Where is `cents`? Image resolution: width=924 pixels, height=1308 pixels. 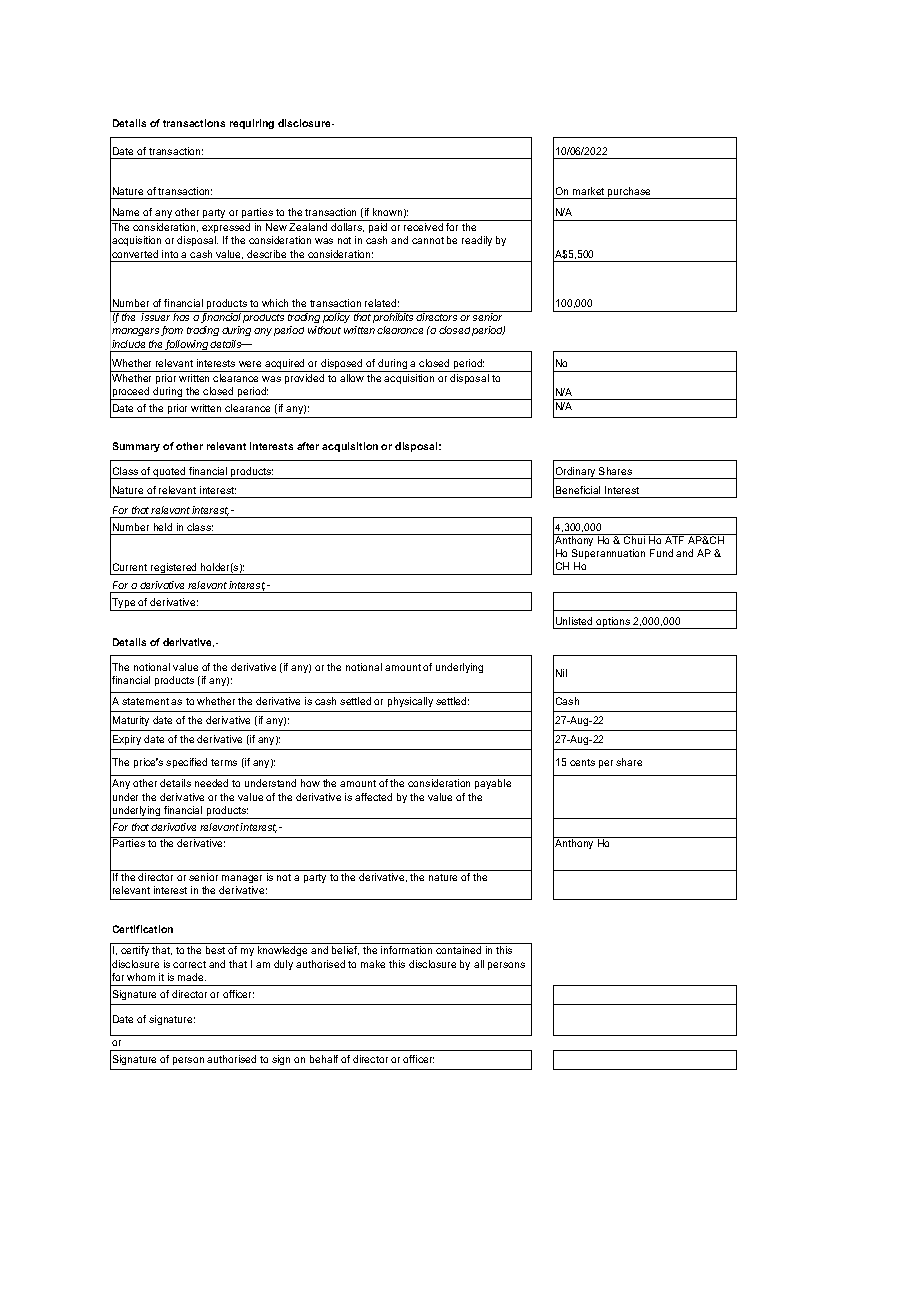
cents is located at coordinates (582, 762).
